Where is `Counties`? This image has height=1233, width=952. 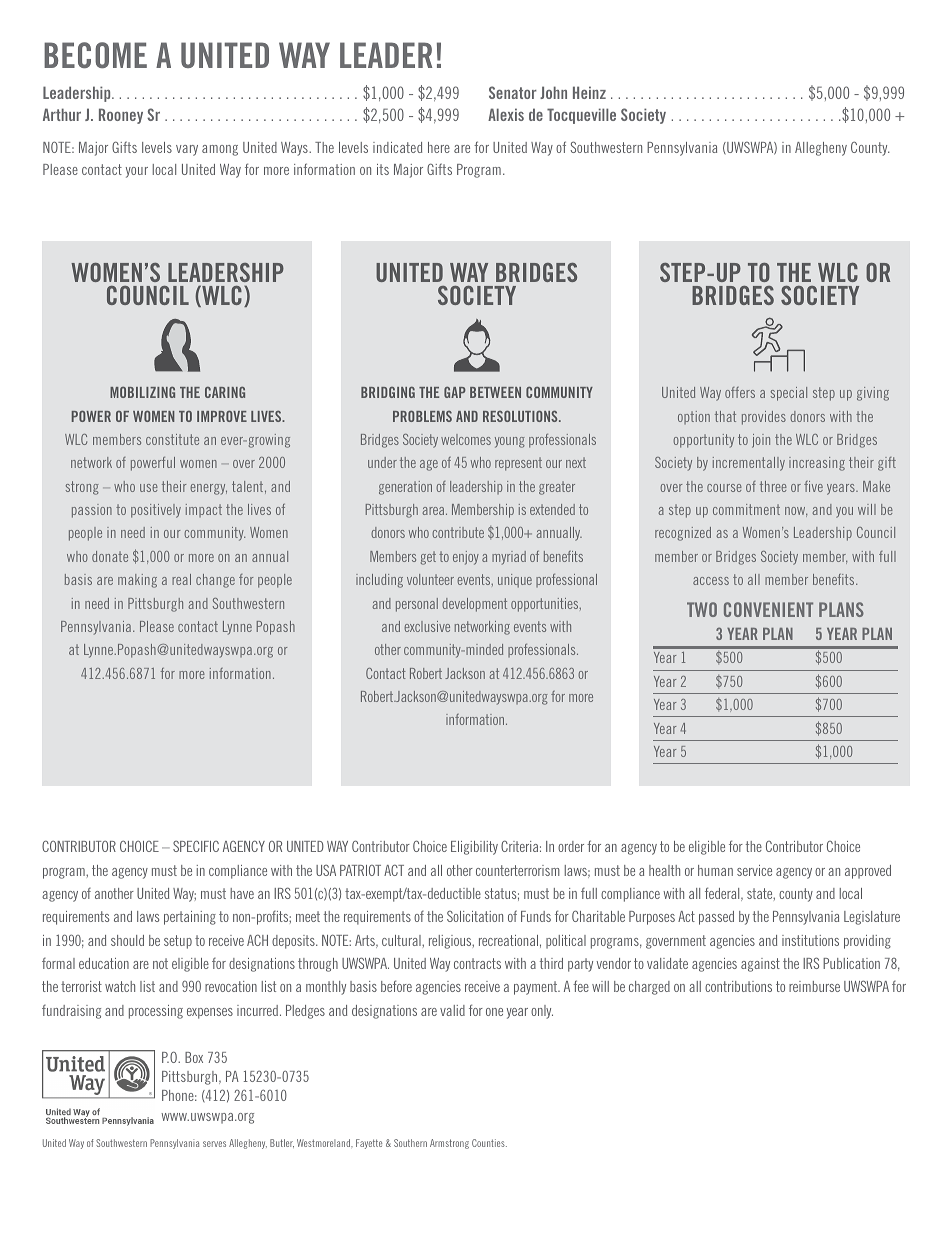
Counties is located at coordinates (489, 1143).
